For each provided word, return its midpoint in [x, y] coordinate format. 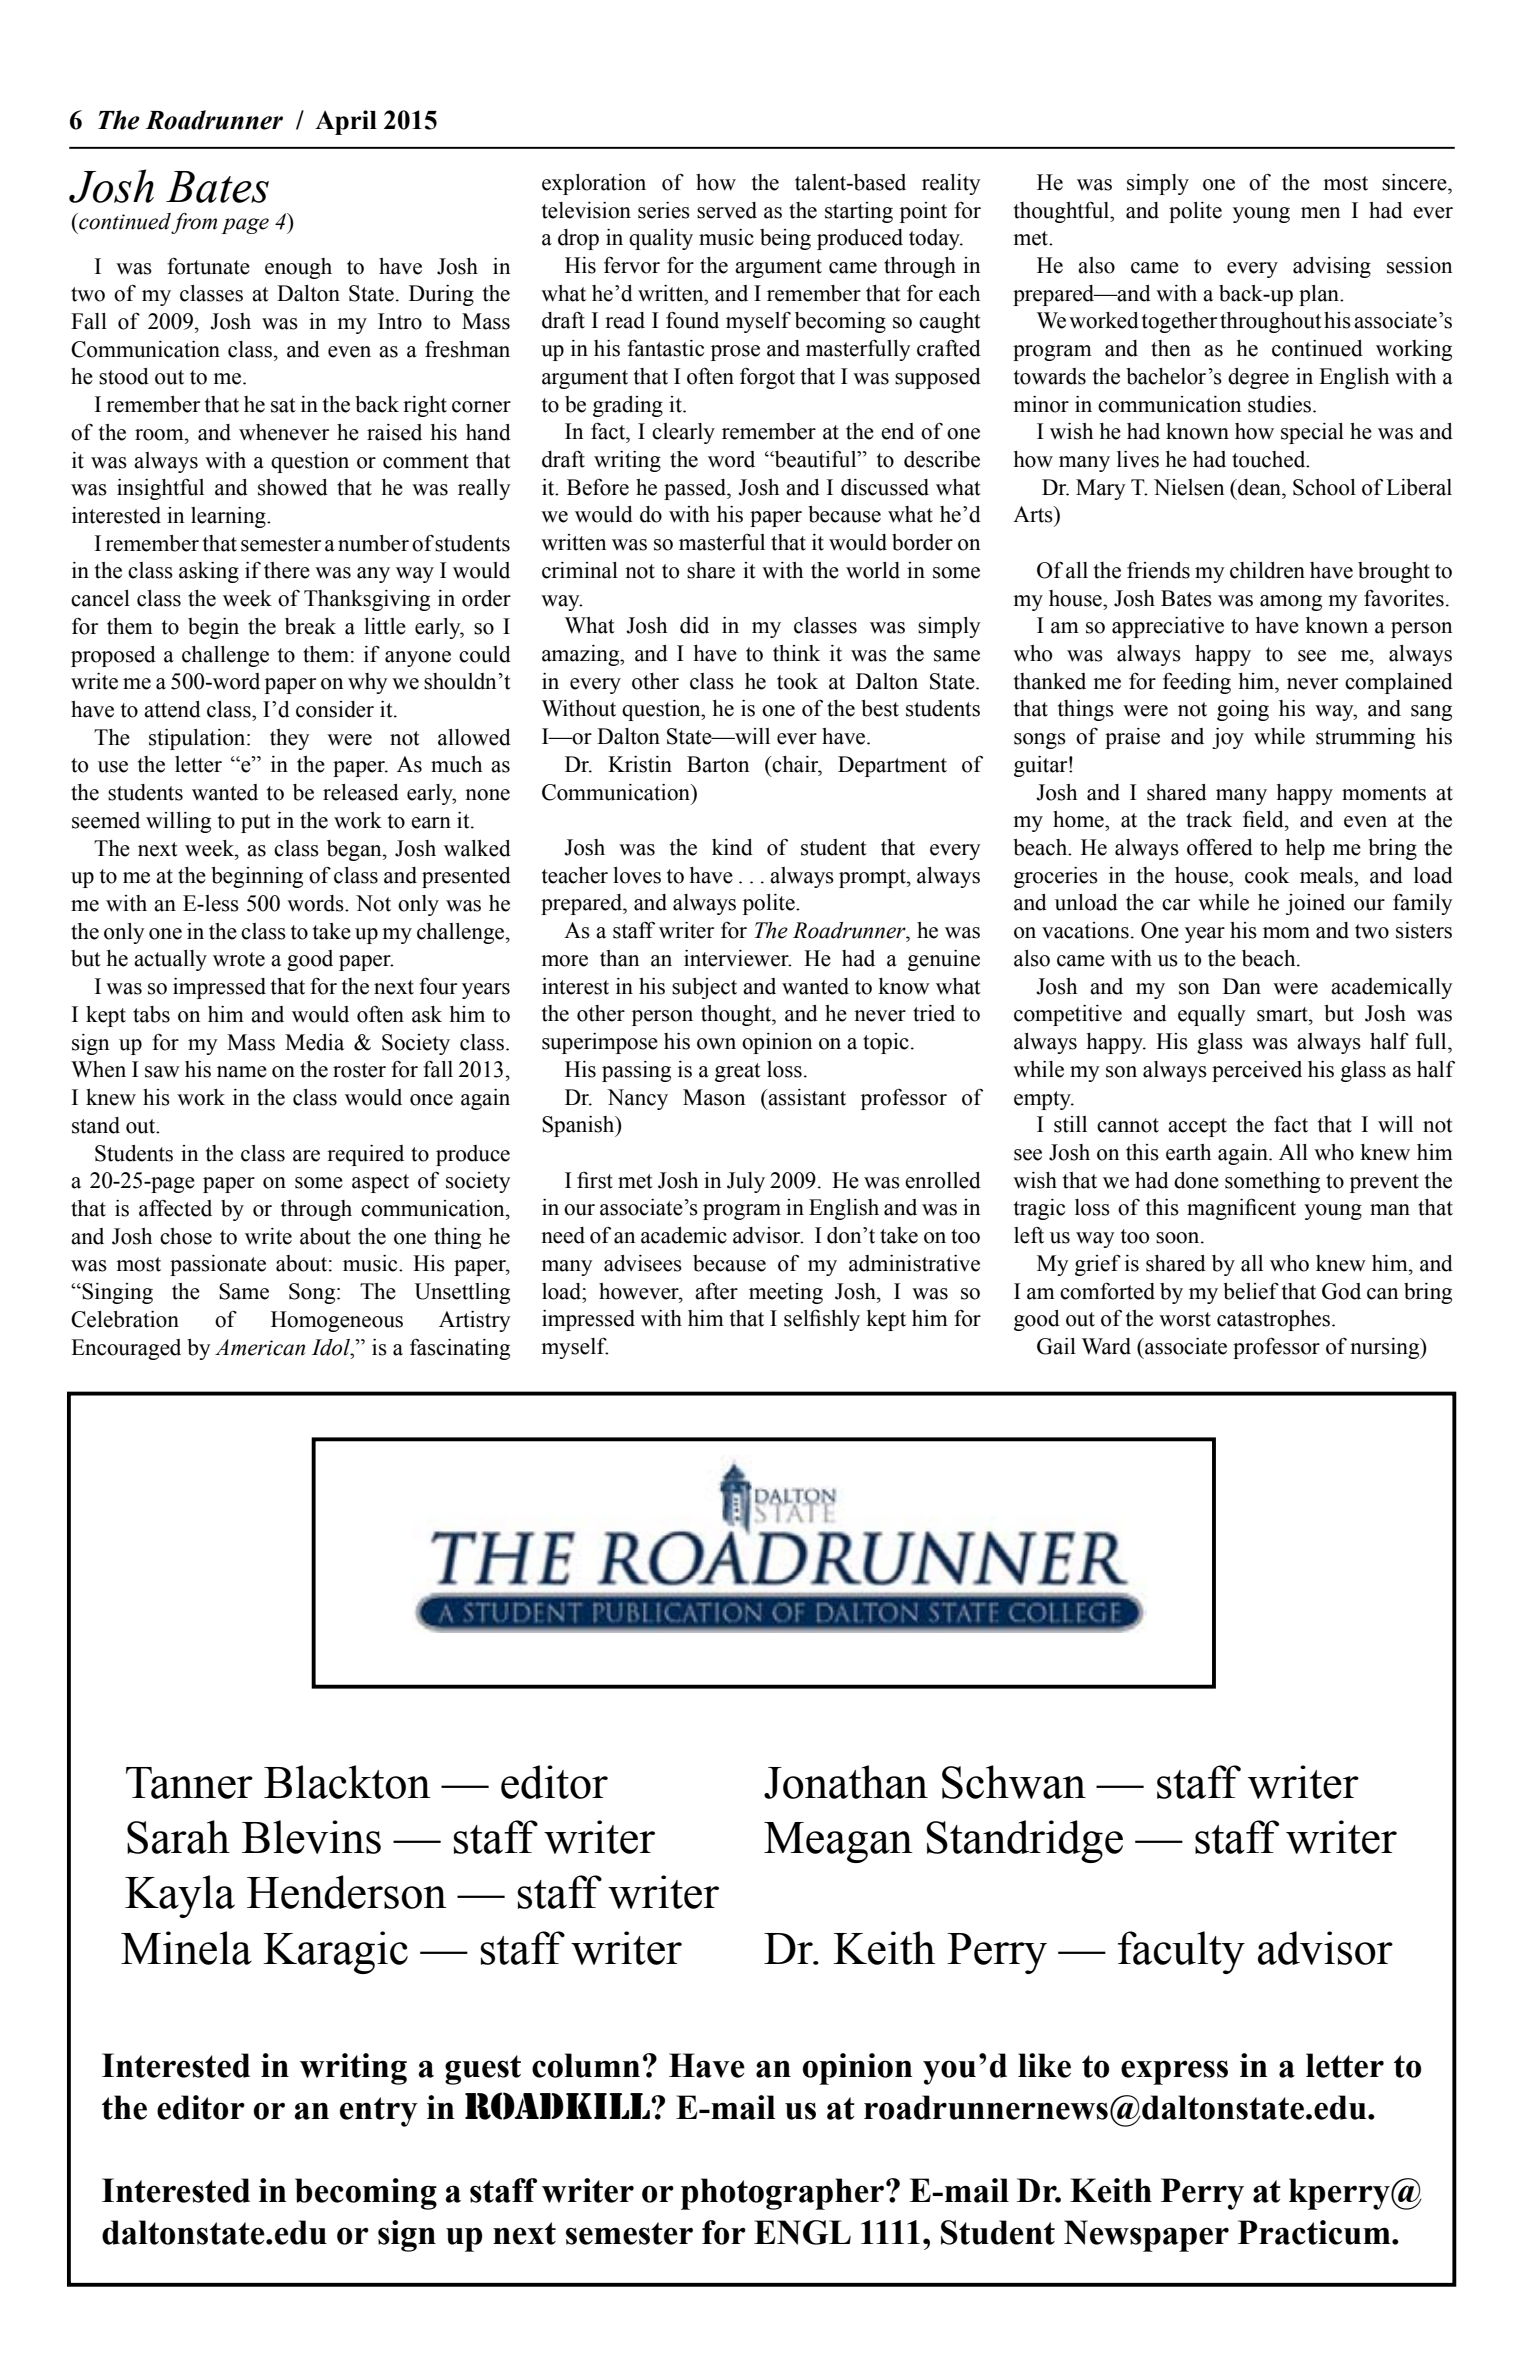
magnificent [1241, 1209]
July [746, 1182]
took [797, 681]
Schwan [1014, 1782]
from [194, 223]
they [290, 739]
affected [175, 1208]
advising [1332, 267]
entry [379, 2112]
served [727, 210]
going [1243, 710]
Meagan [838, 1842]
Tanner [189, 1783]
